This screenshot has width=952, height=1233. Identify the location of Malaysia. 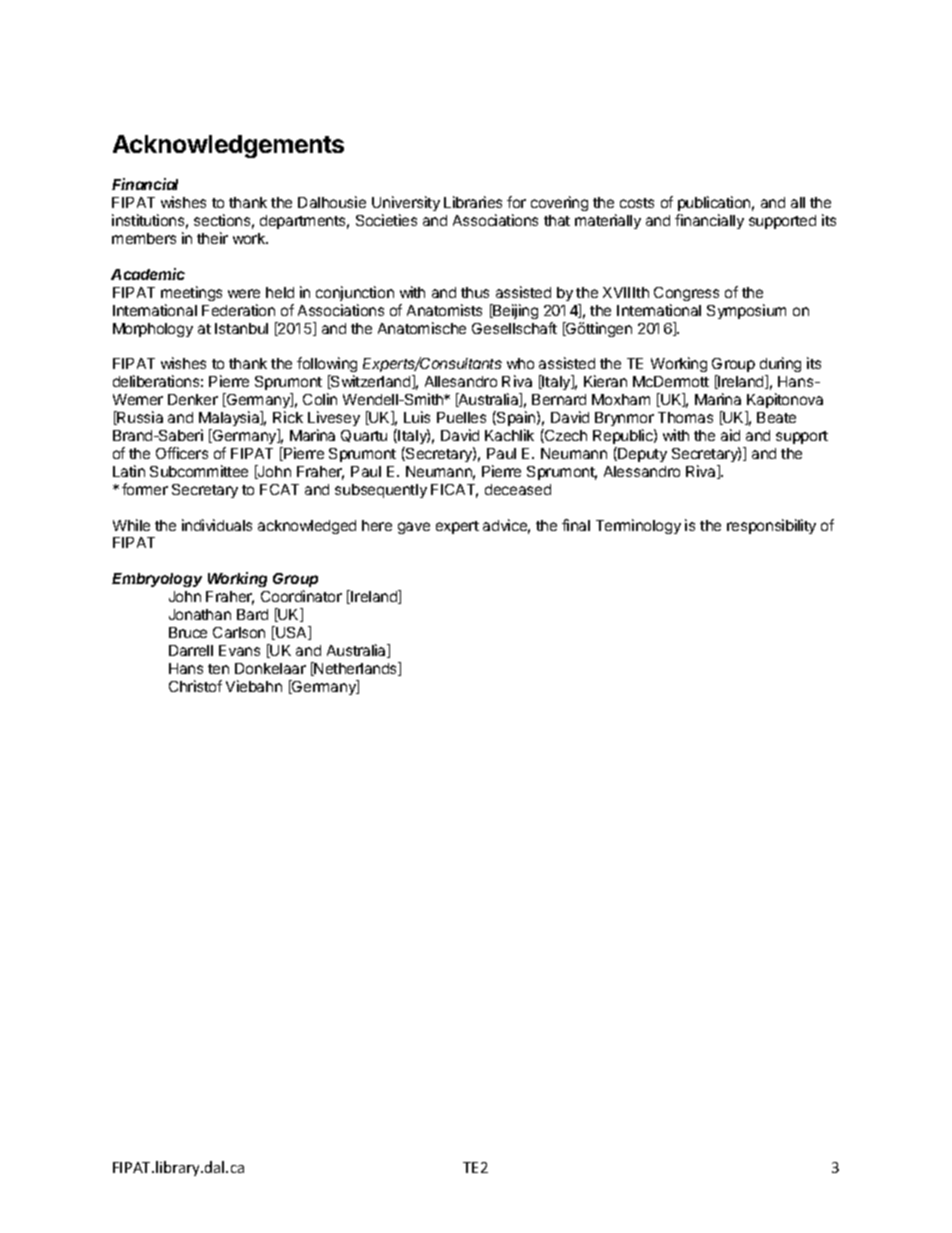
(230, 418).
